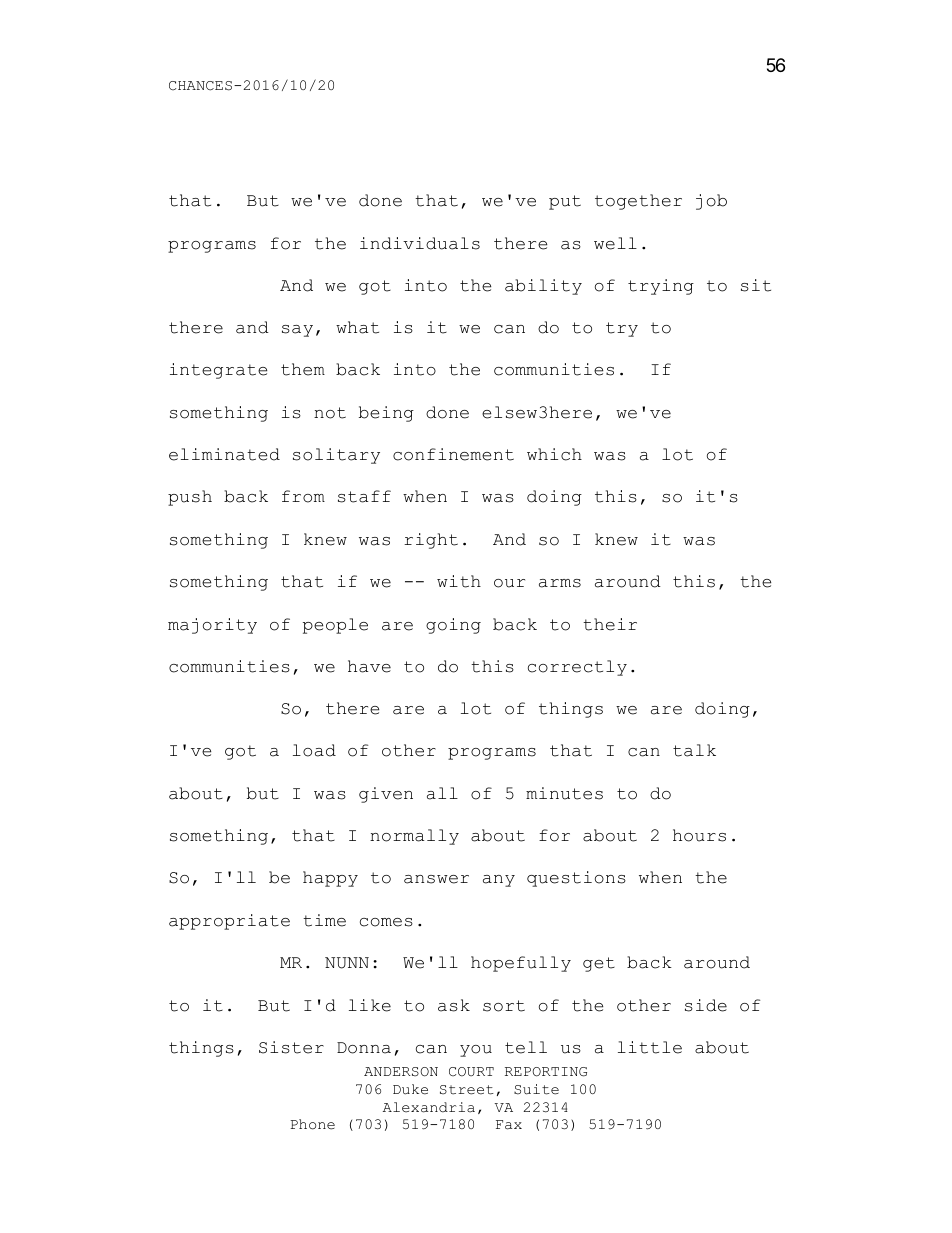  Describe the element at coordinates (453, 626) in the image. I see `going` at that location.
